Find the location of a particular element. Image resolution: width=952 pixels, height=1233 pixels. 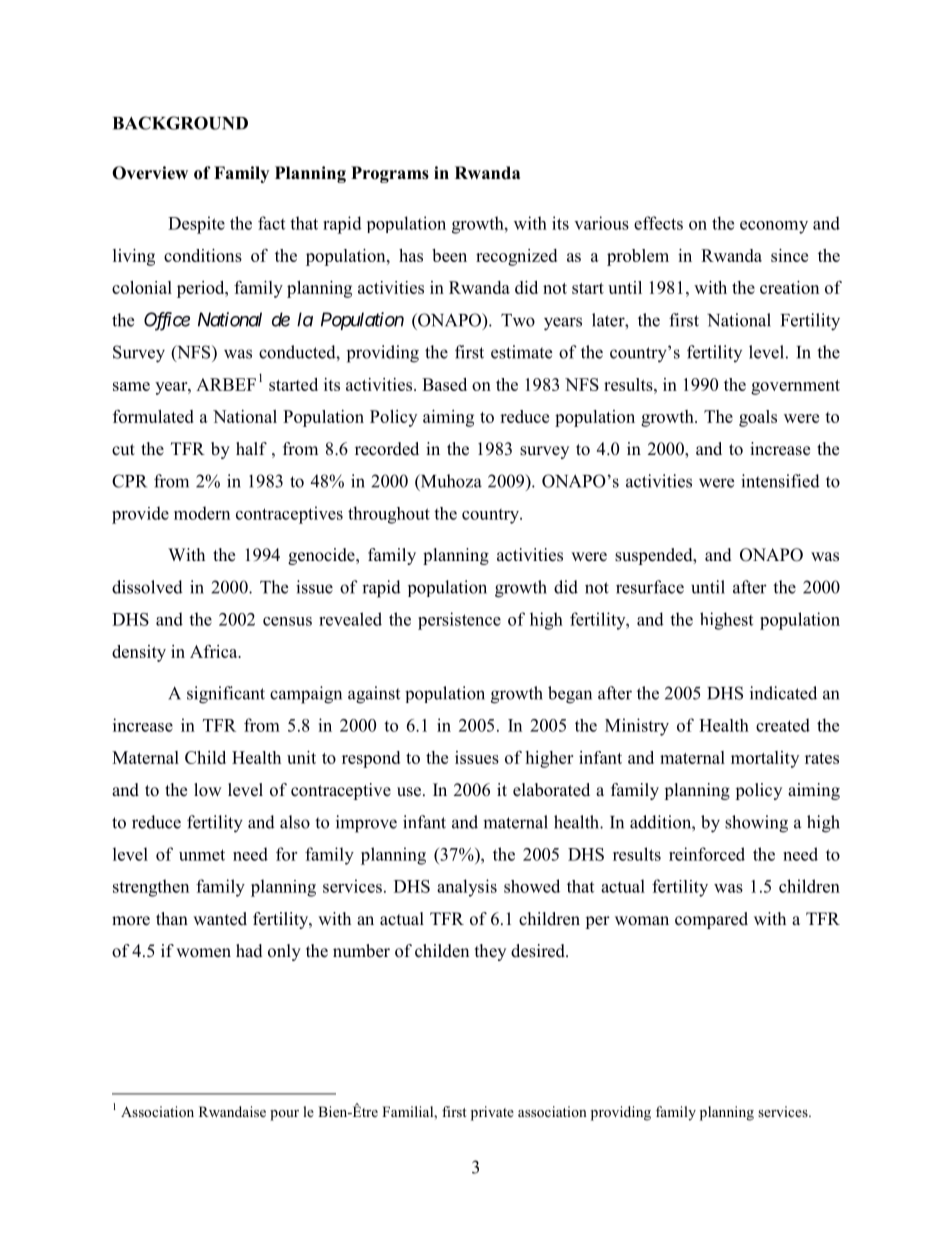

Programs is located at coordinates (390, 174).
